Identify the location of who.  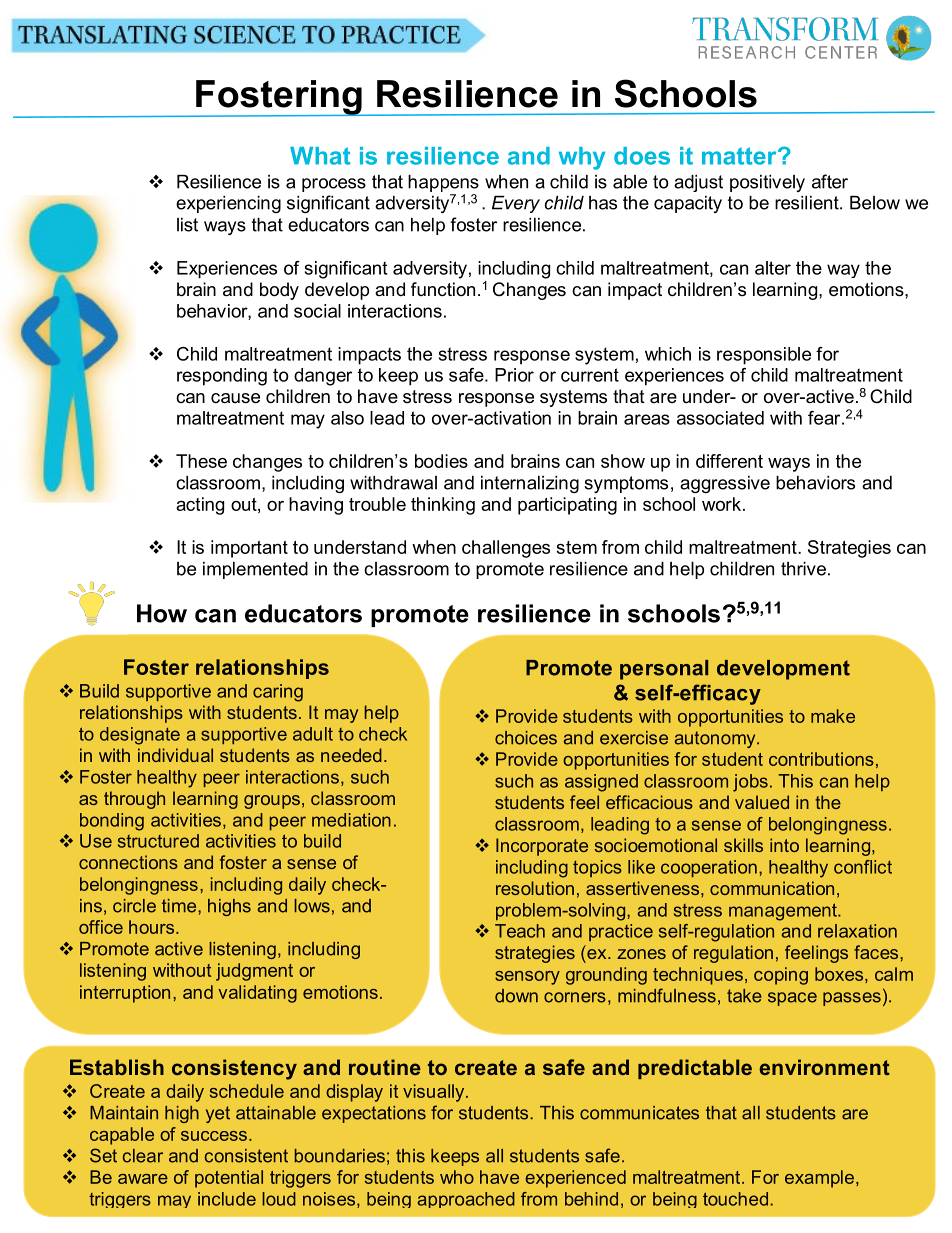
(457, 1177).
